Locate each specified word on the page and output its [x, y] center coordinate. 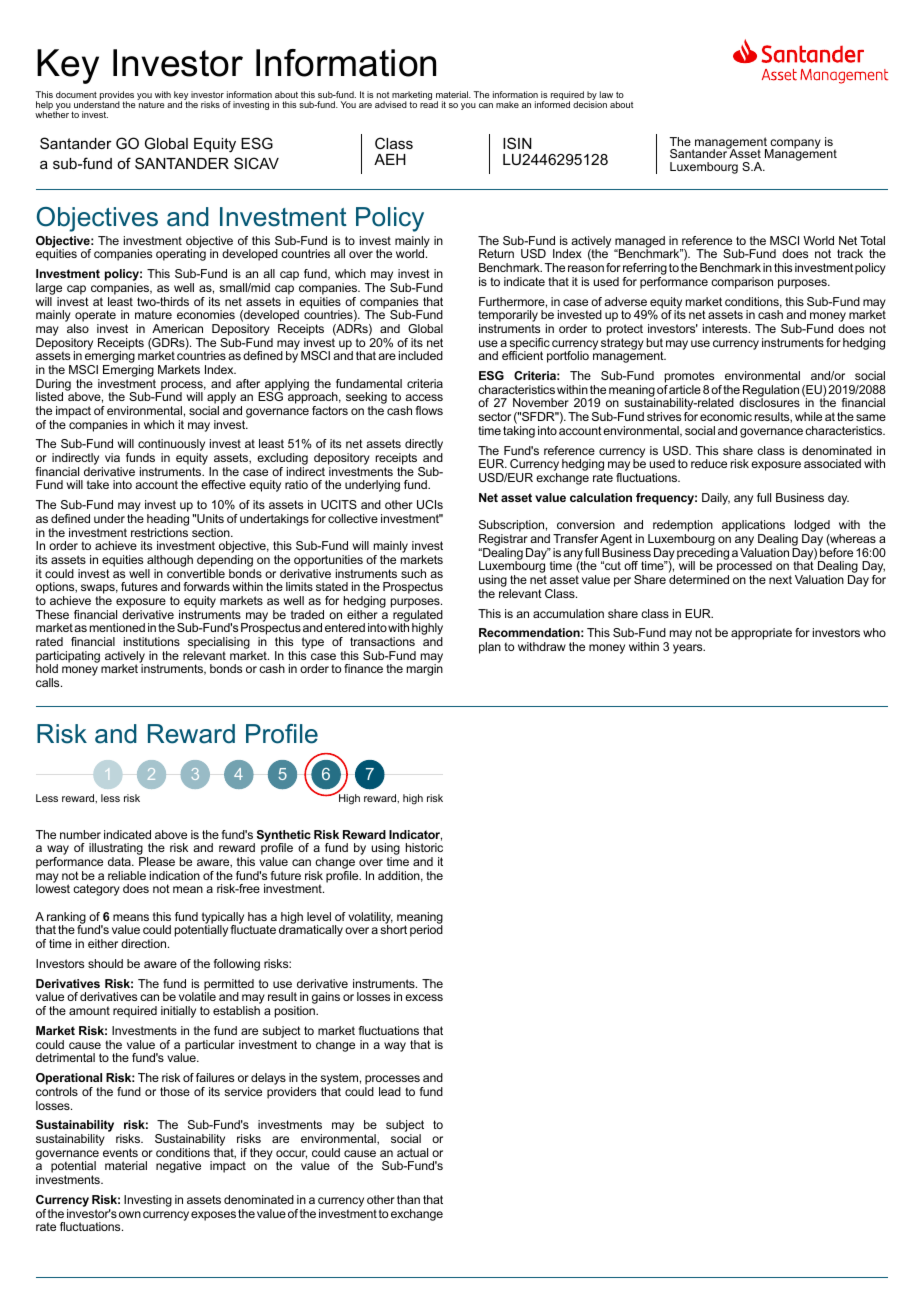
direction [145, 943]
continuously [171, 446]
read [429, 103]
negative [178, 1167]
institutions [152, 641]
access [424, 397]
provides [117, 96]
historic [424, 847]
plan [490, 648]
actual [412, 1152]
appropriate [761, 634]
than [408, 1199]
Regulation [771, 392]
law [606, 94]
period [426, 930]
